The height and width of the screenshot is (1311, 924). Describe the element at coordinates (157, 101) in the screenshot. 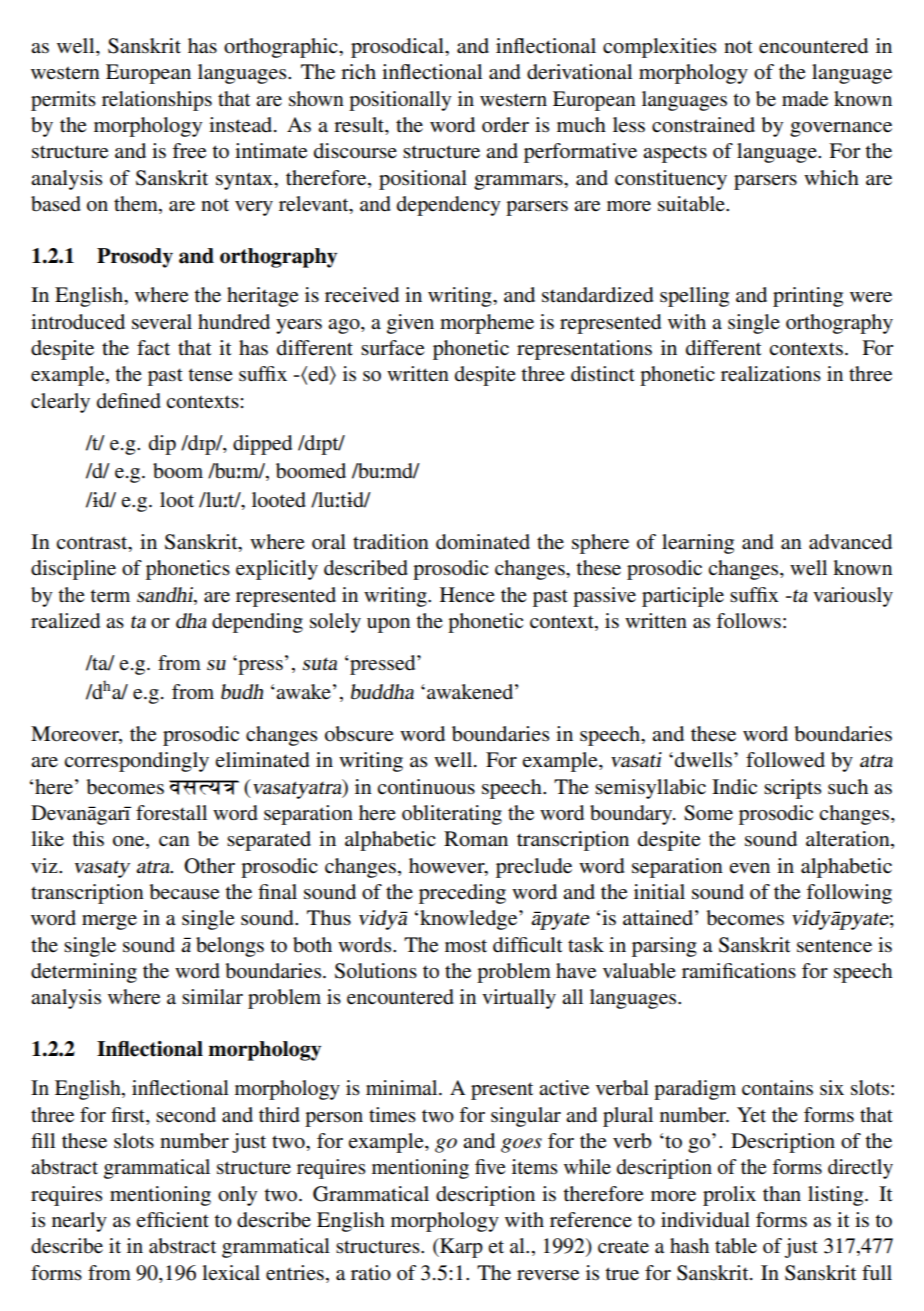

I see `relationships` at that location.
